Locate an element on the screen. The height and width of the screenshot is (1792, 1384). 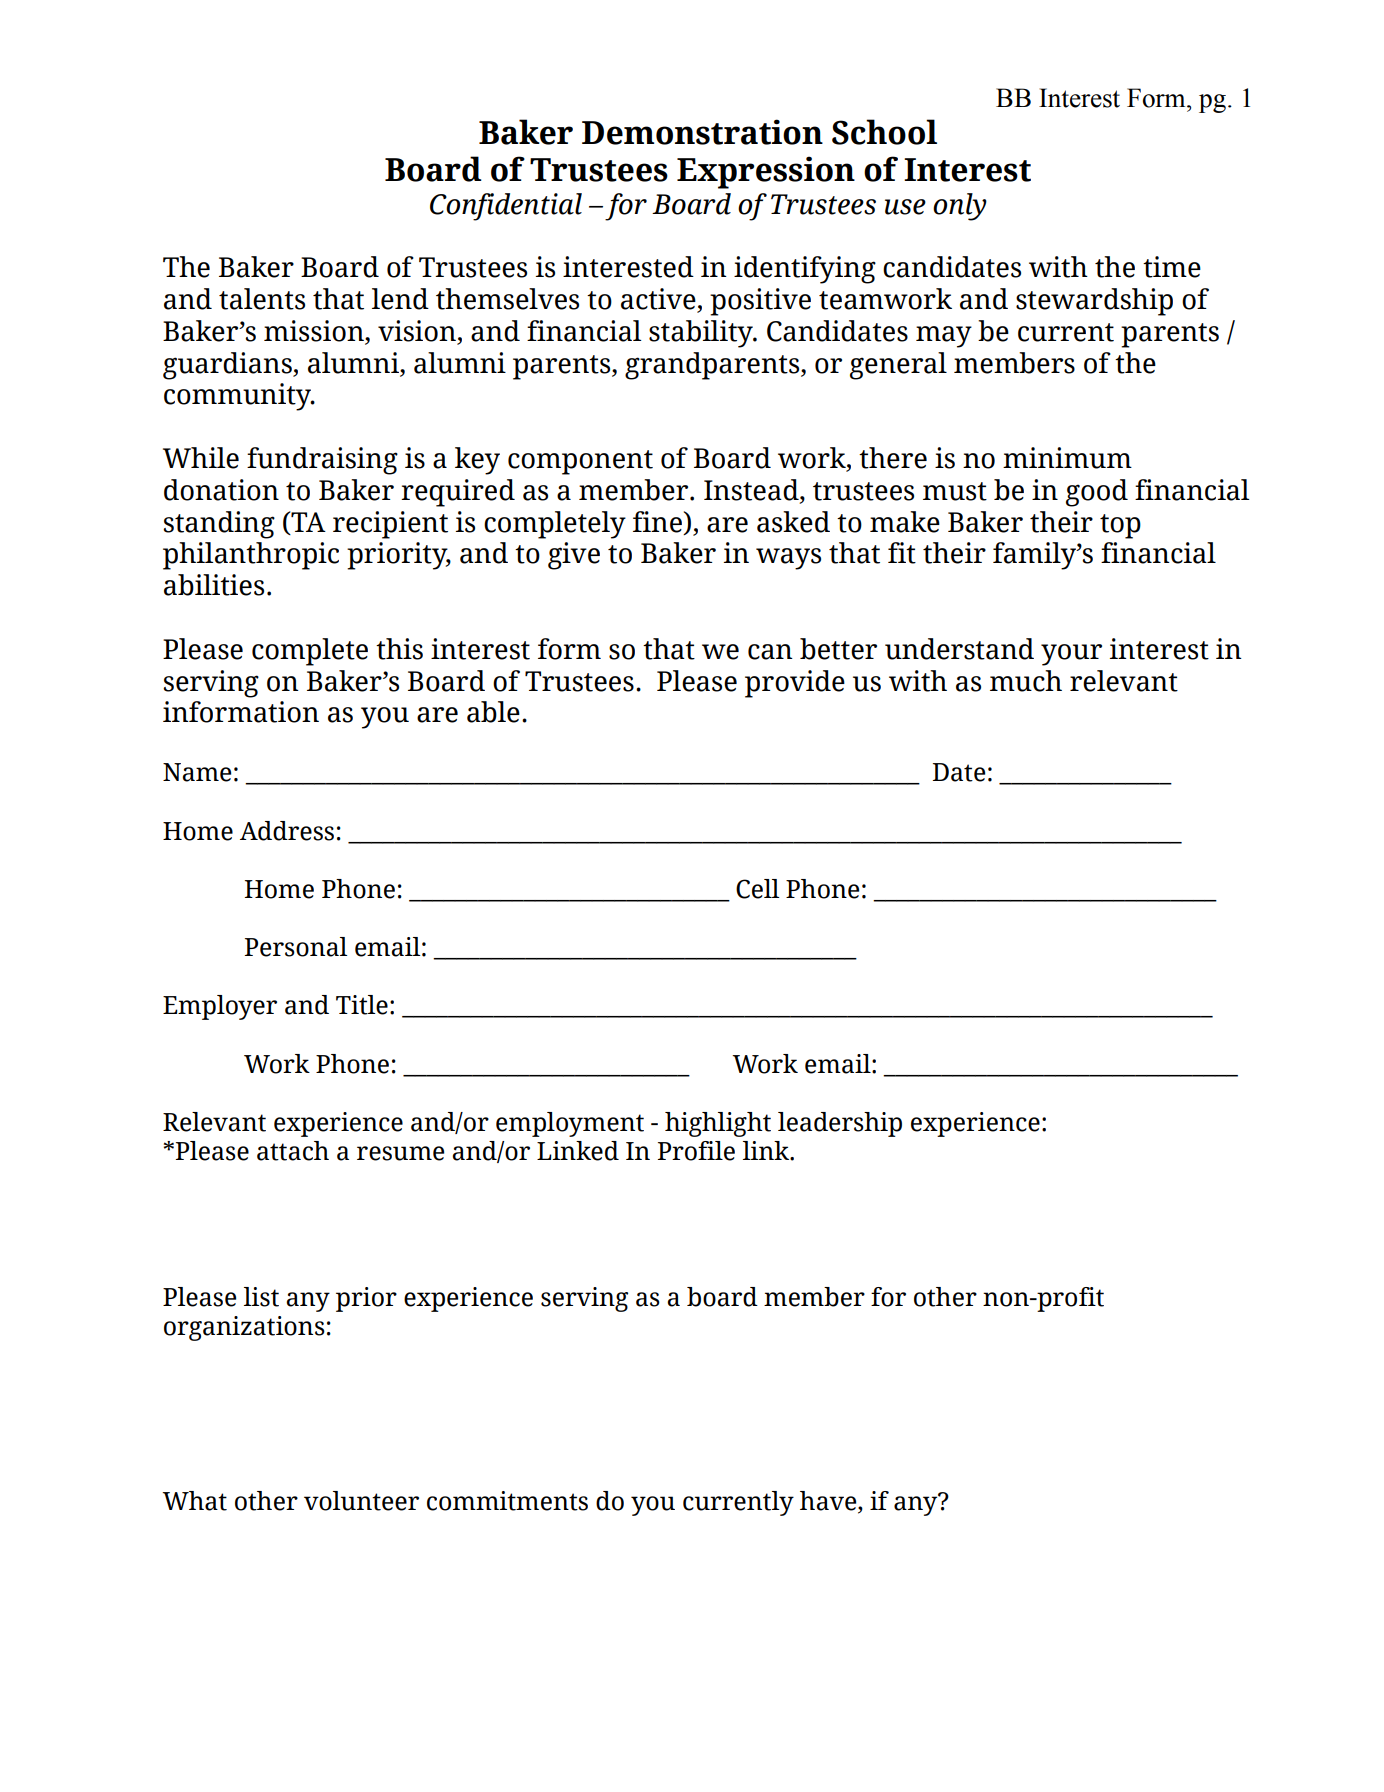
only is located at coordinates (960, 207).
